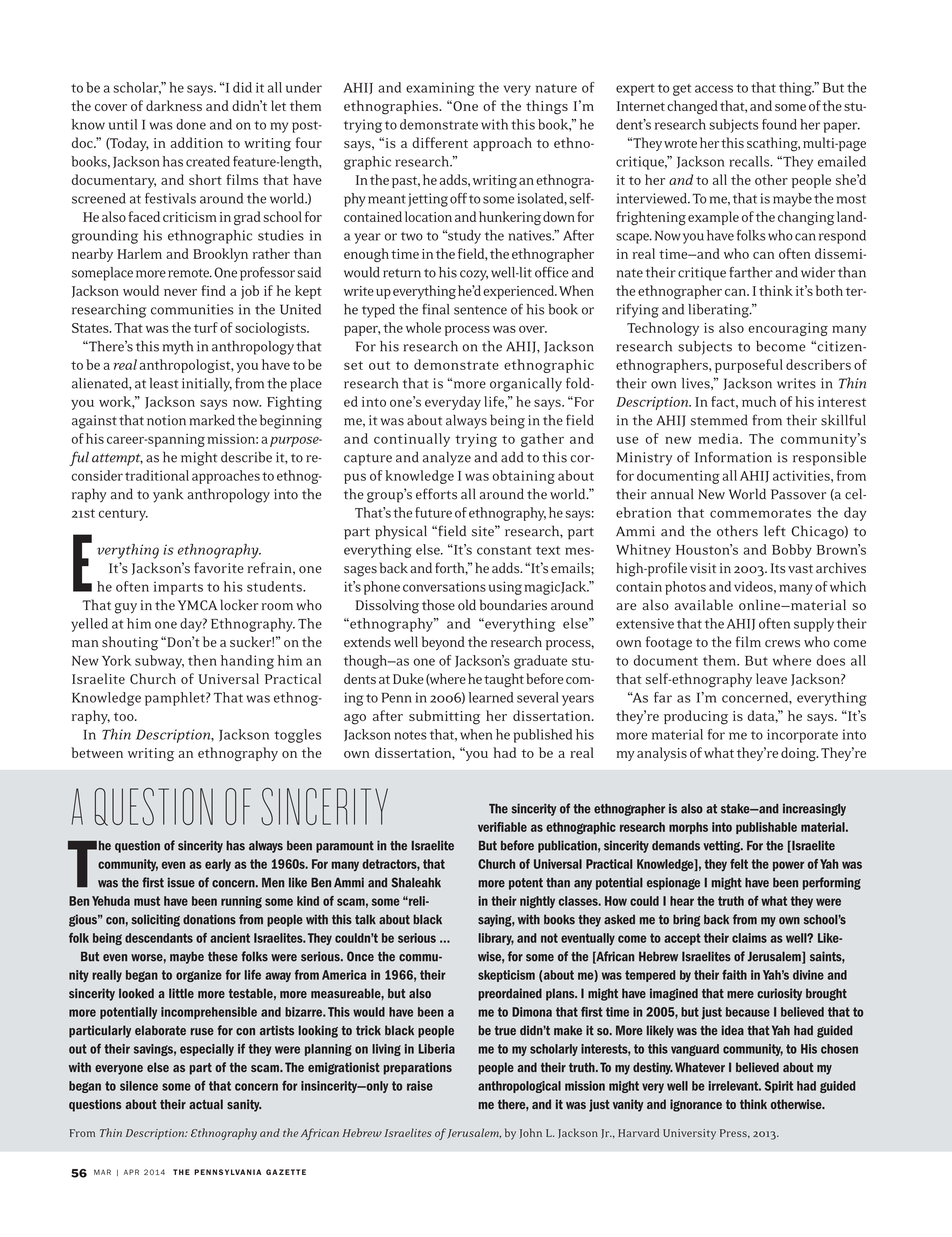  What do you see at coordinates (206, 1104) in the page?
I see `actual` at bounding box center [206, 1104].
